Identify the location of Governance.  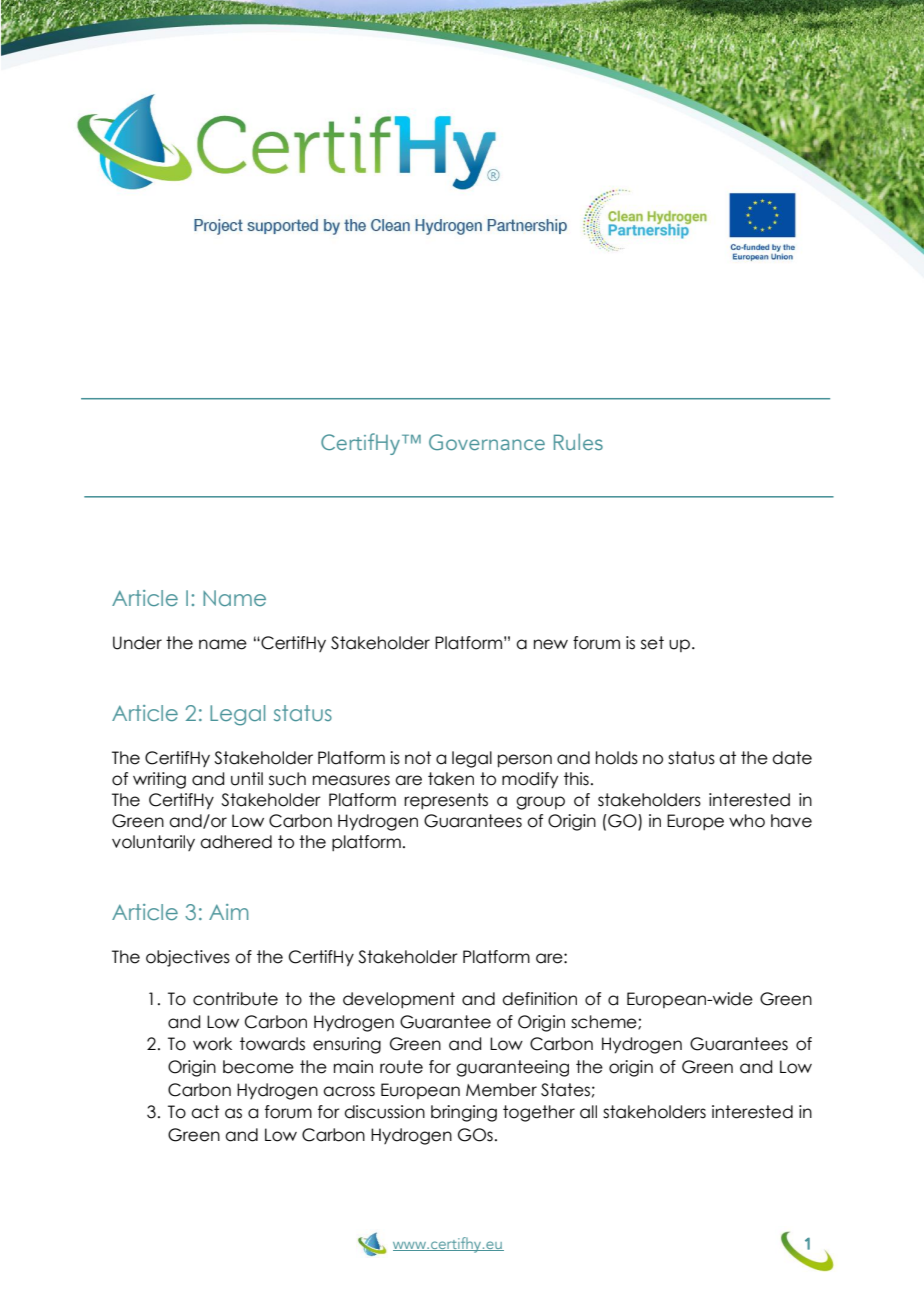
(487, 442).
